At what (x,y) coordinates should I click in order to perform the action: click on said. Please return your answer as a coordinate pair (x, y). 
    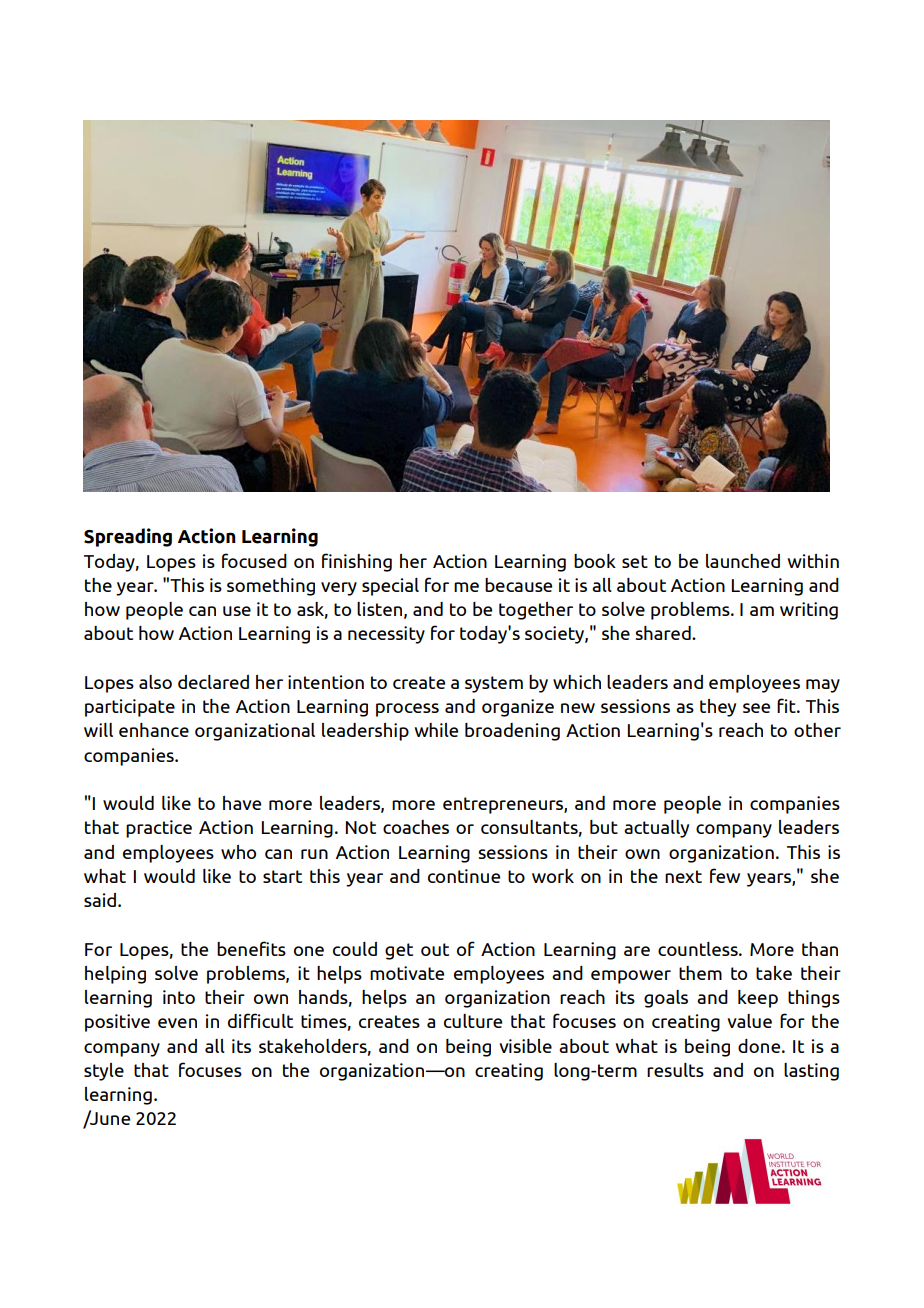
    Looking at the image, I should click on (101, 900).
